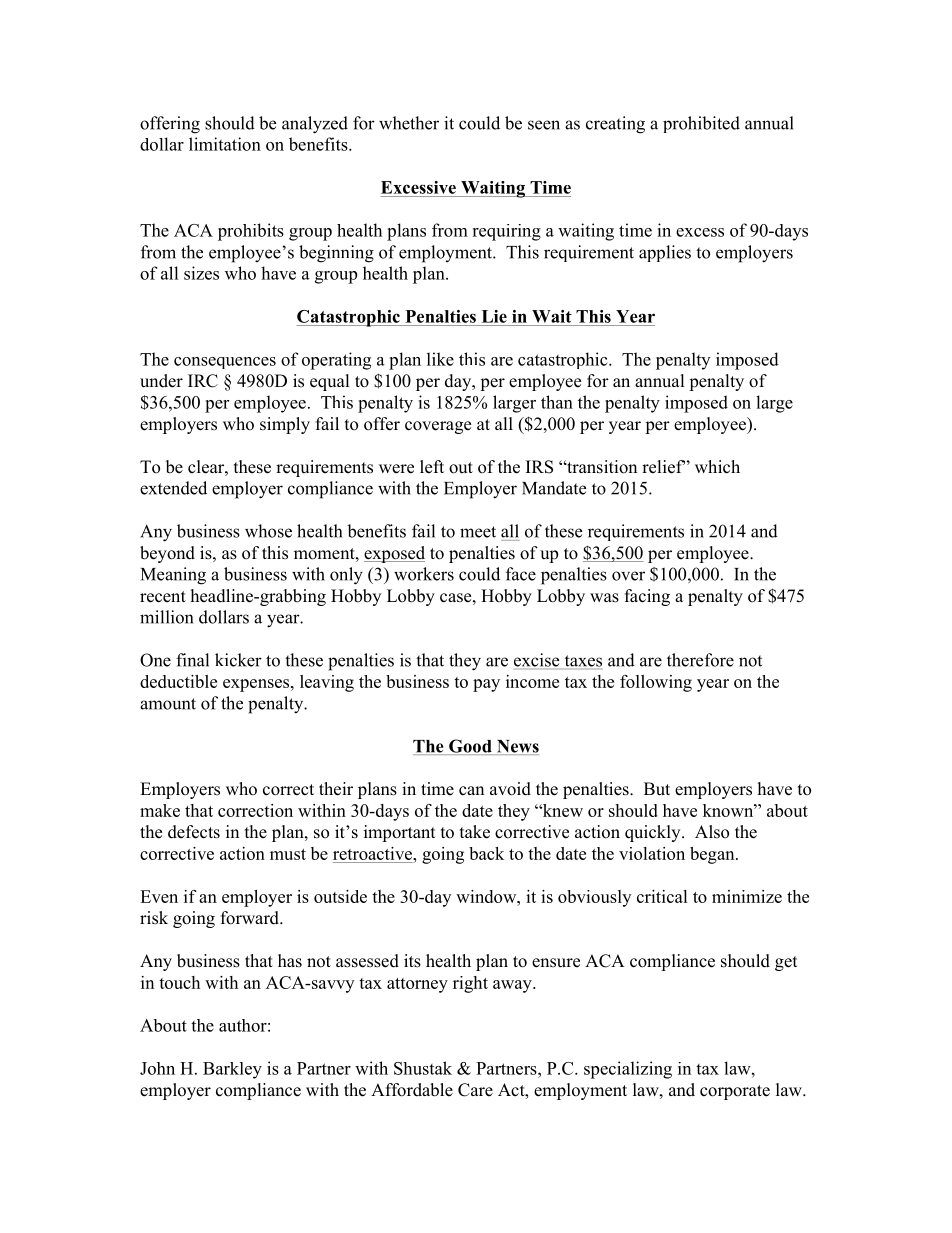 This screenshot has height=1233, width=952. Describe the element at coordinates (168, 704) in the screenshot. I see `amount` at that location.
